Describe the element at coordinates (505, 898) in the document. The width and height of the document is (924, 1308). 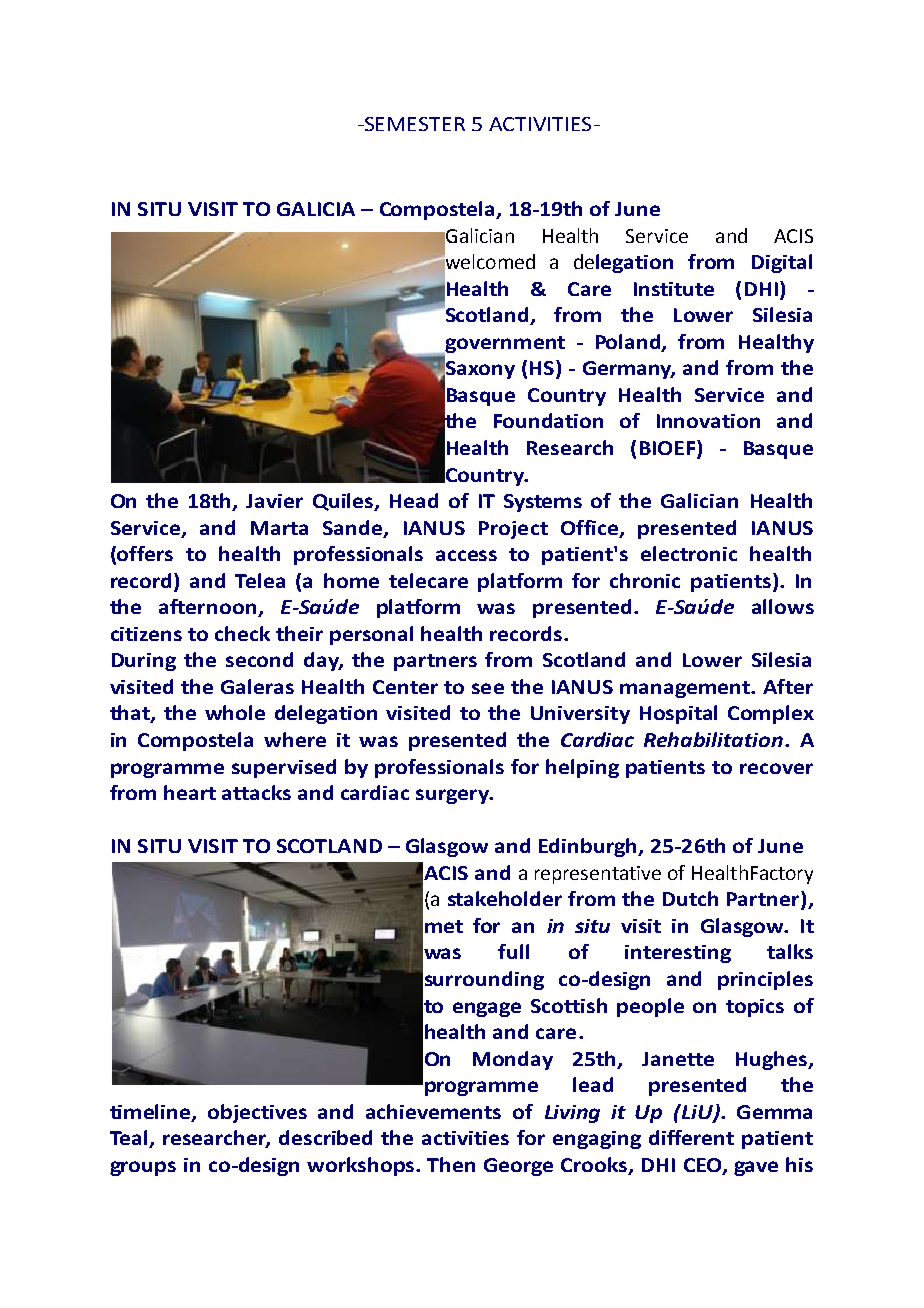
I see `stakeholder` at that location.
